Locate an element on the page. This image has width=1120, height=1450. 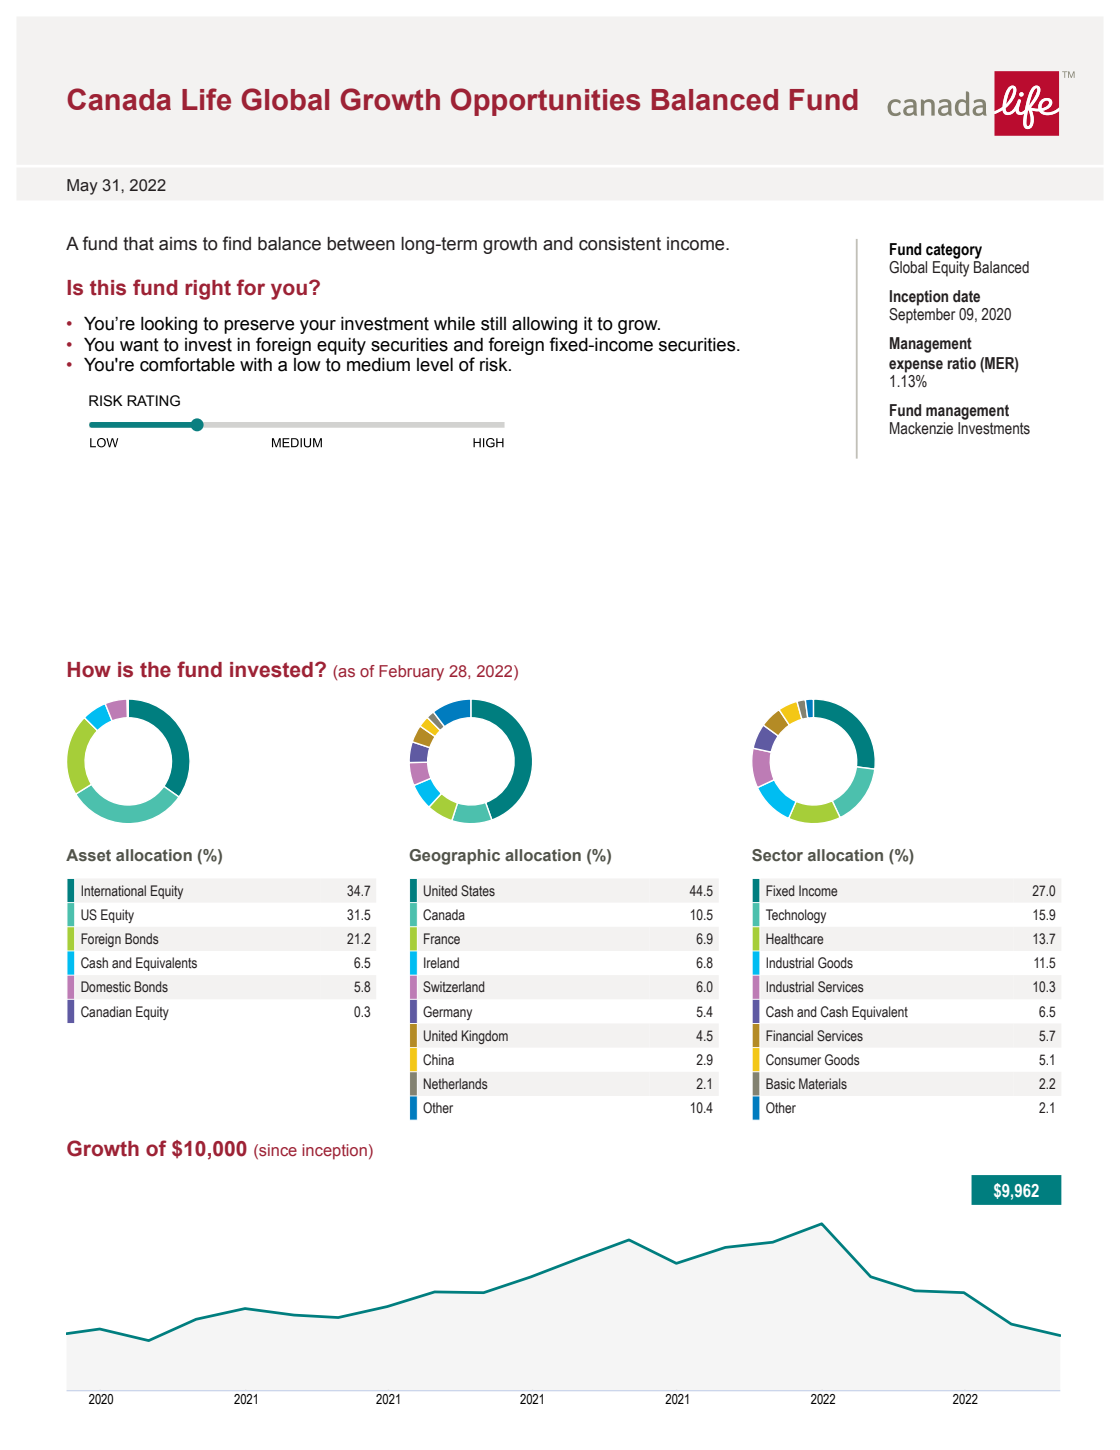
Materials is located at coordinates (823, 1084).
